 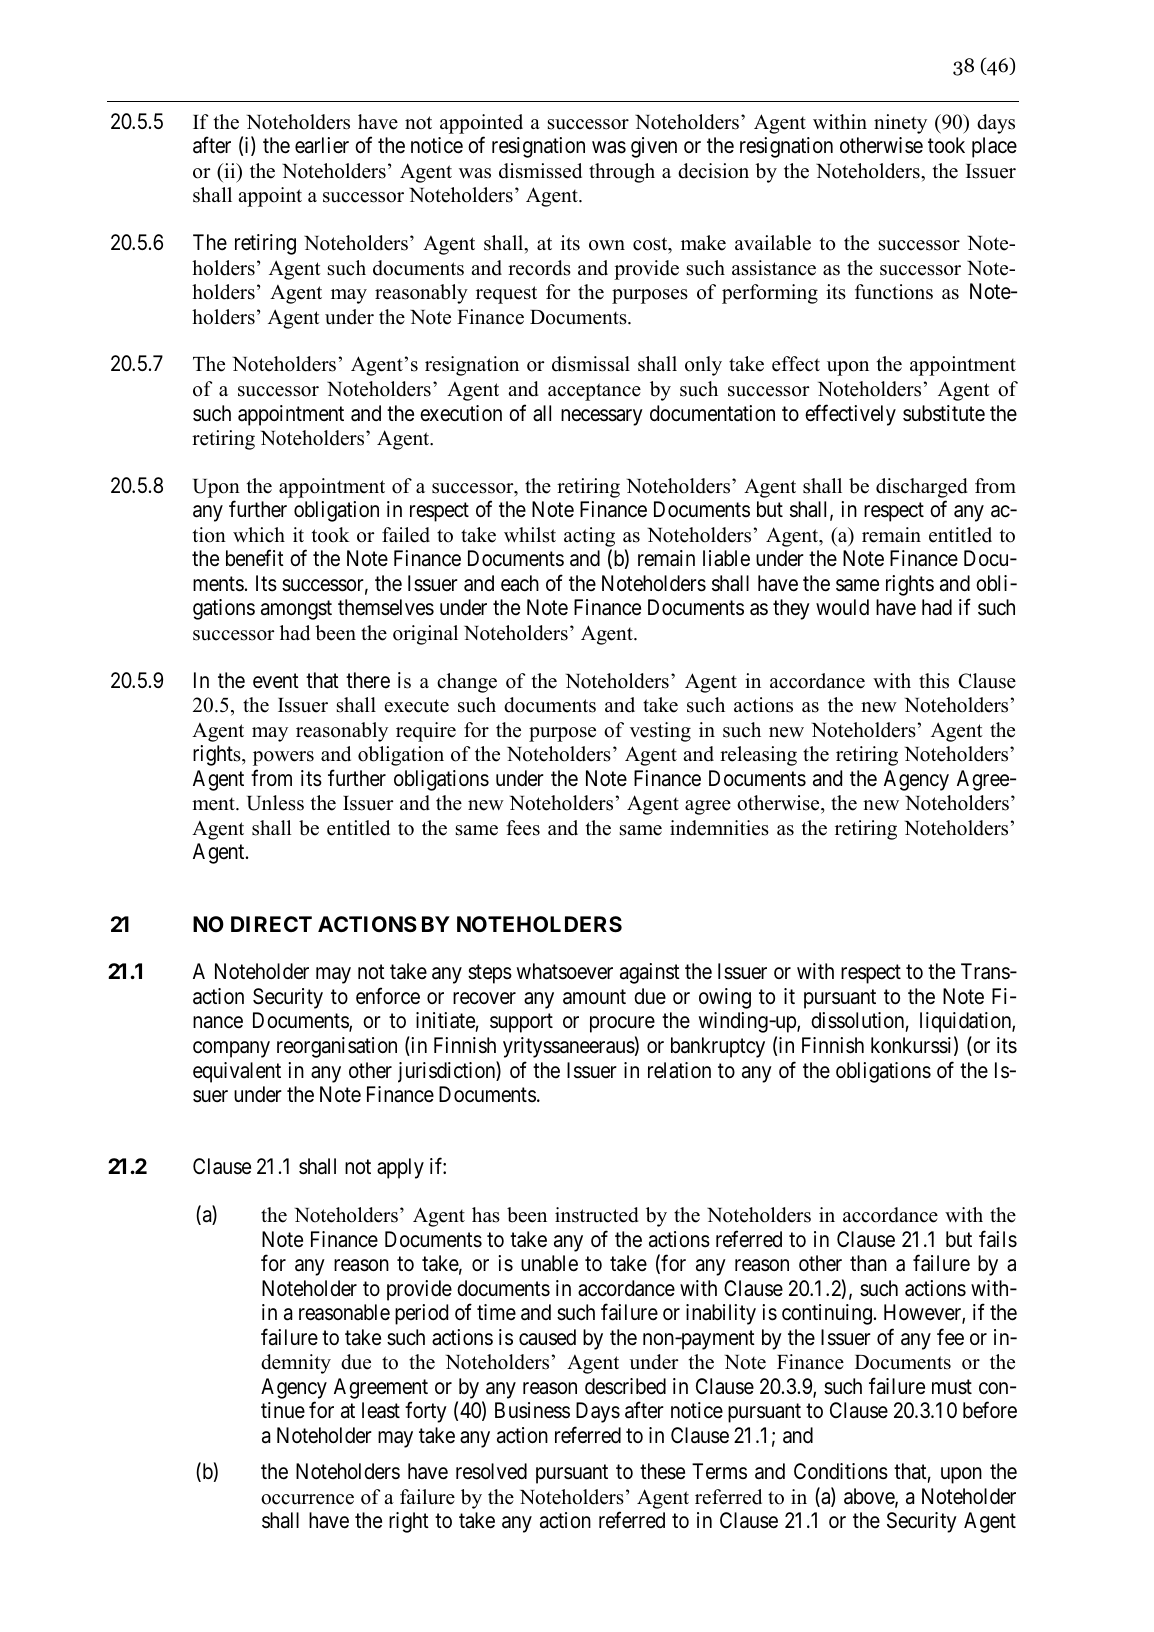 What do you see at coordinates (842, 607) in the screenshot?
I see `would` at bounding box center [842, 607].
